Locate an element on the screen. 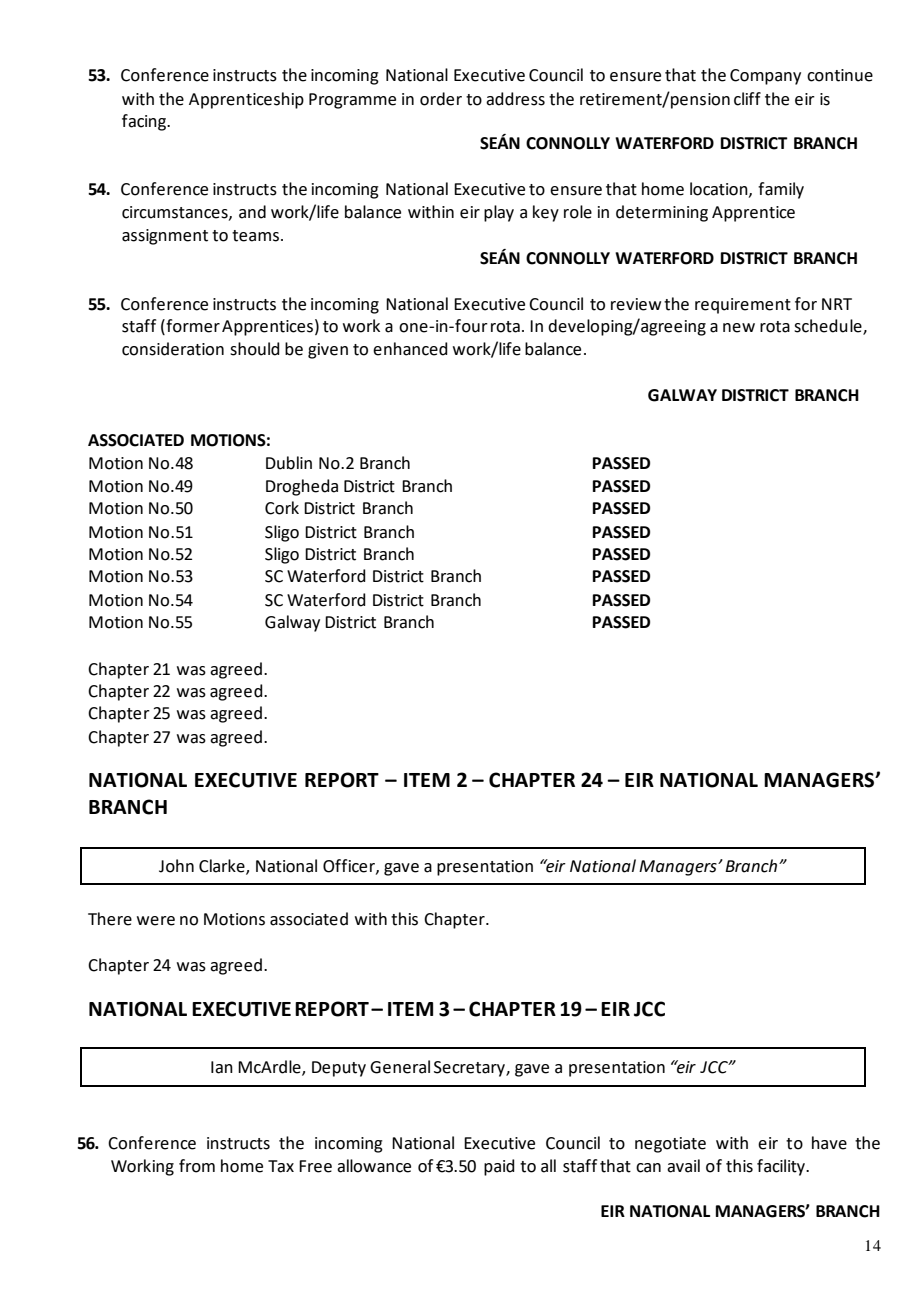 The height and width of the screenshot is (1308, 924). new is located at coordinates (739, 328).
